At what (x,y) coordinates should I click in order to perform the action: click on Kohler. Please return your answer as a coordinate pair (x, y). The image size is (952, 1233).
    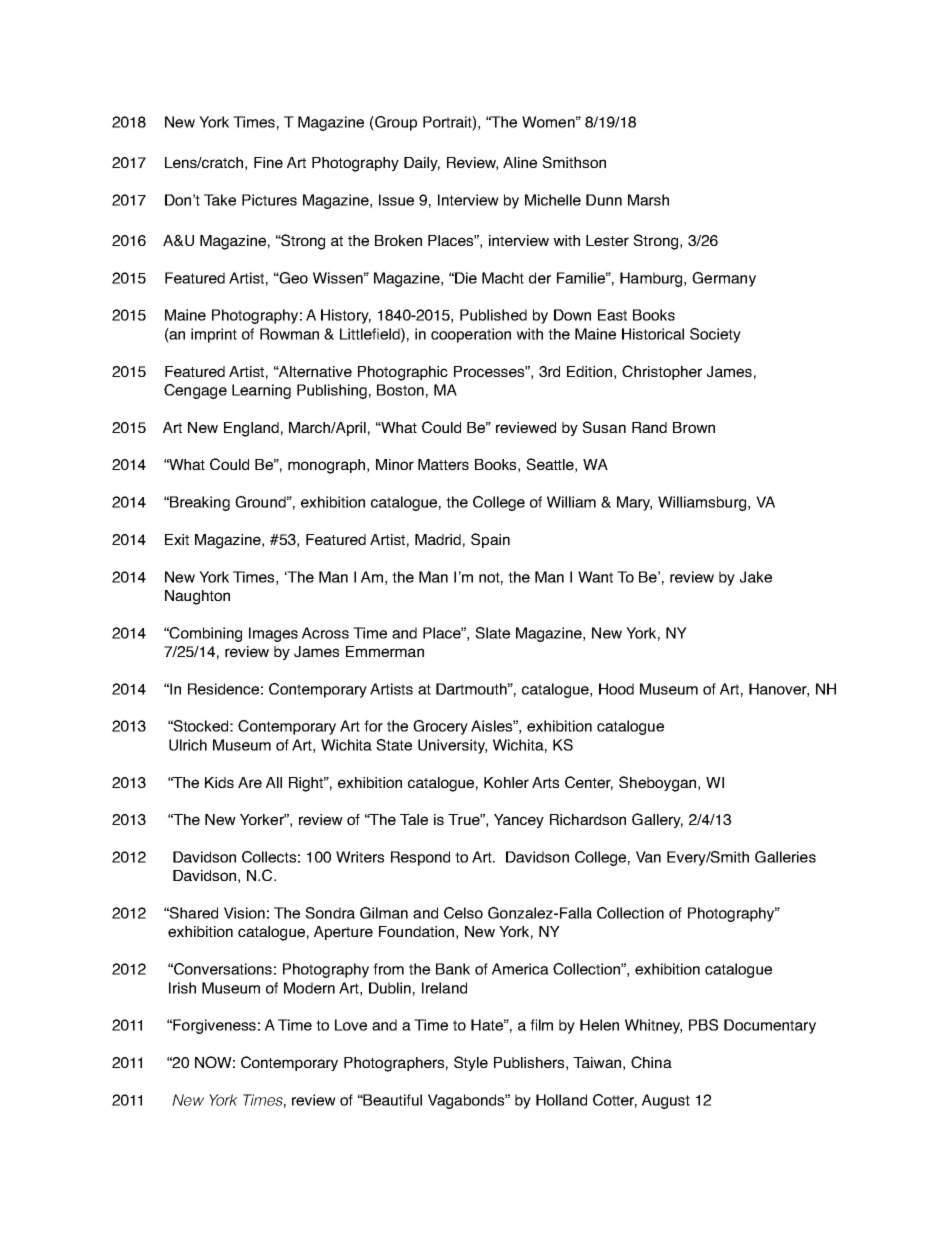
    Looking at the image, I should click on (506, 782).
